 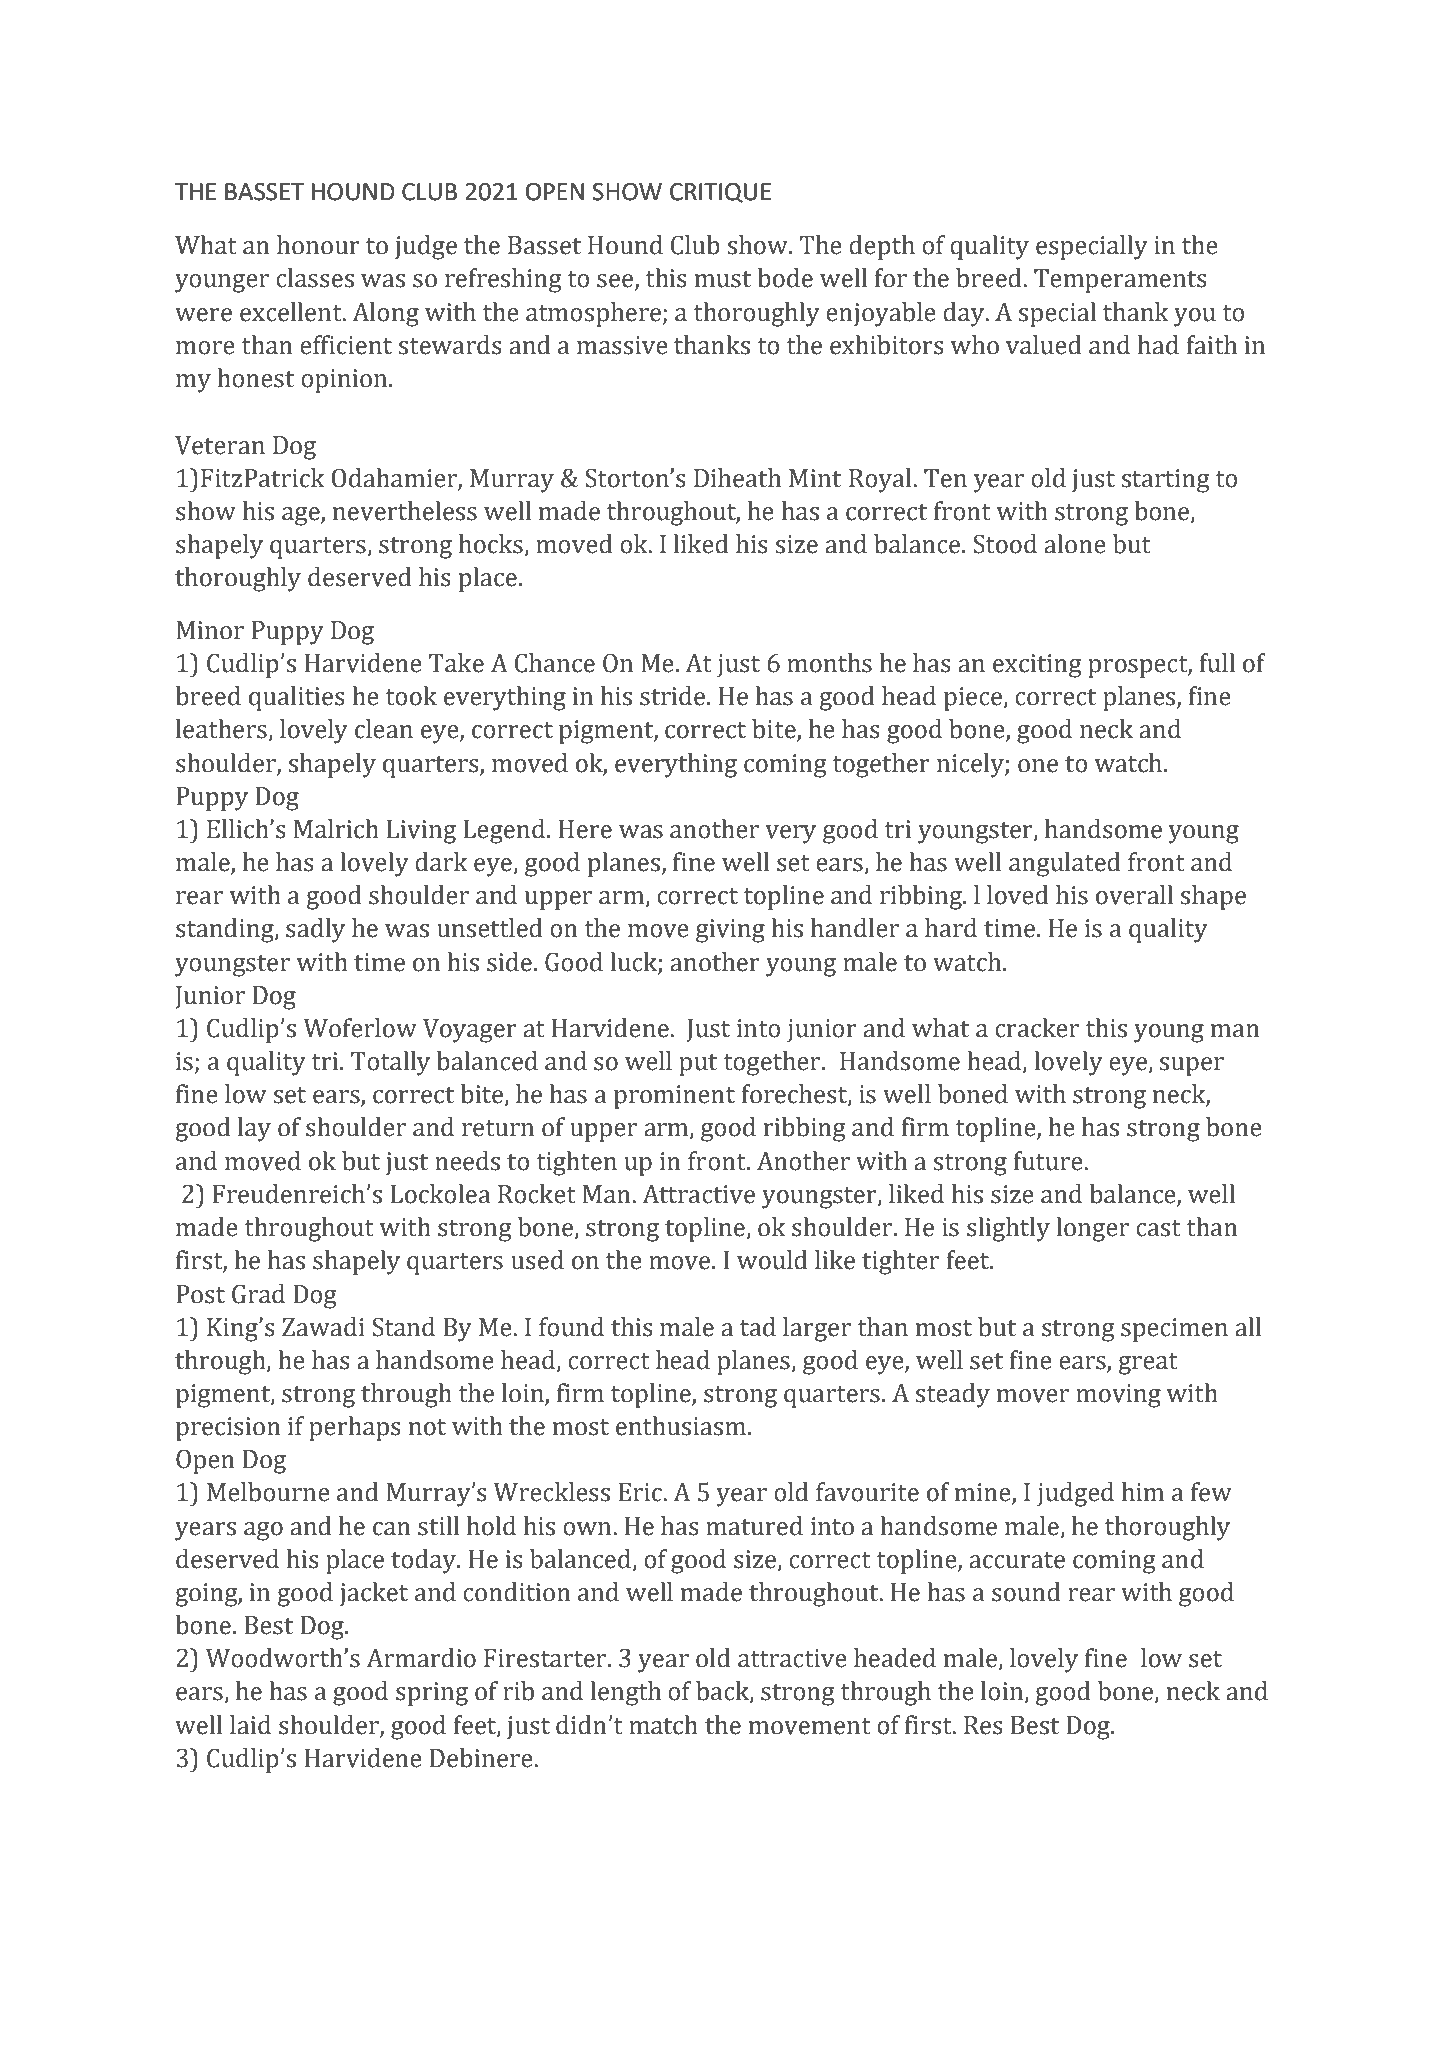 What do you see at coordinates (625, 1693) in the screenshot?
I see `length` at bounding box center [625, 1693].
